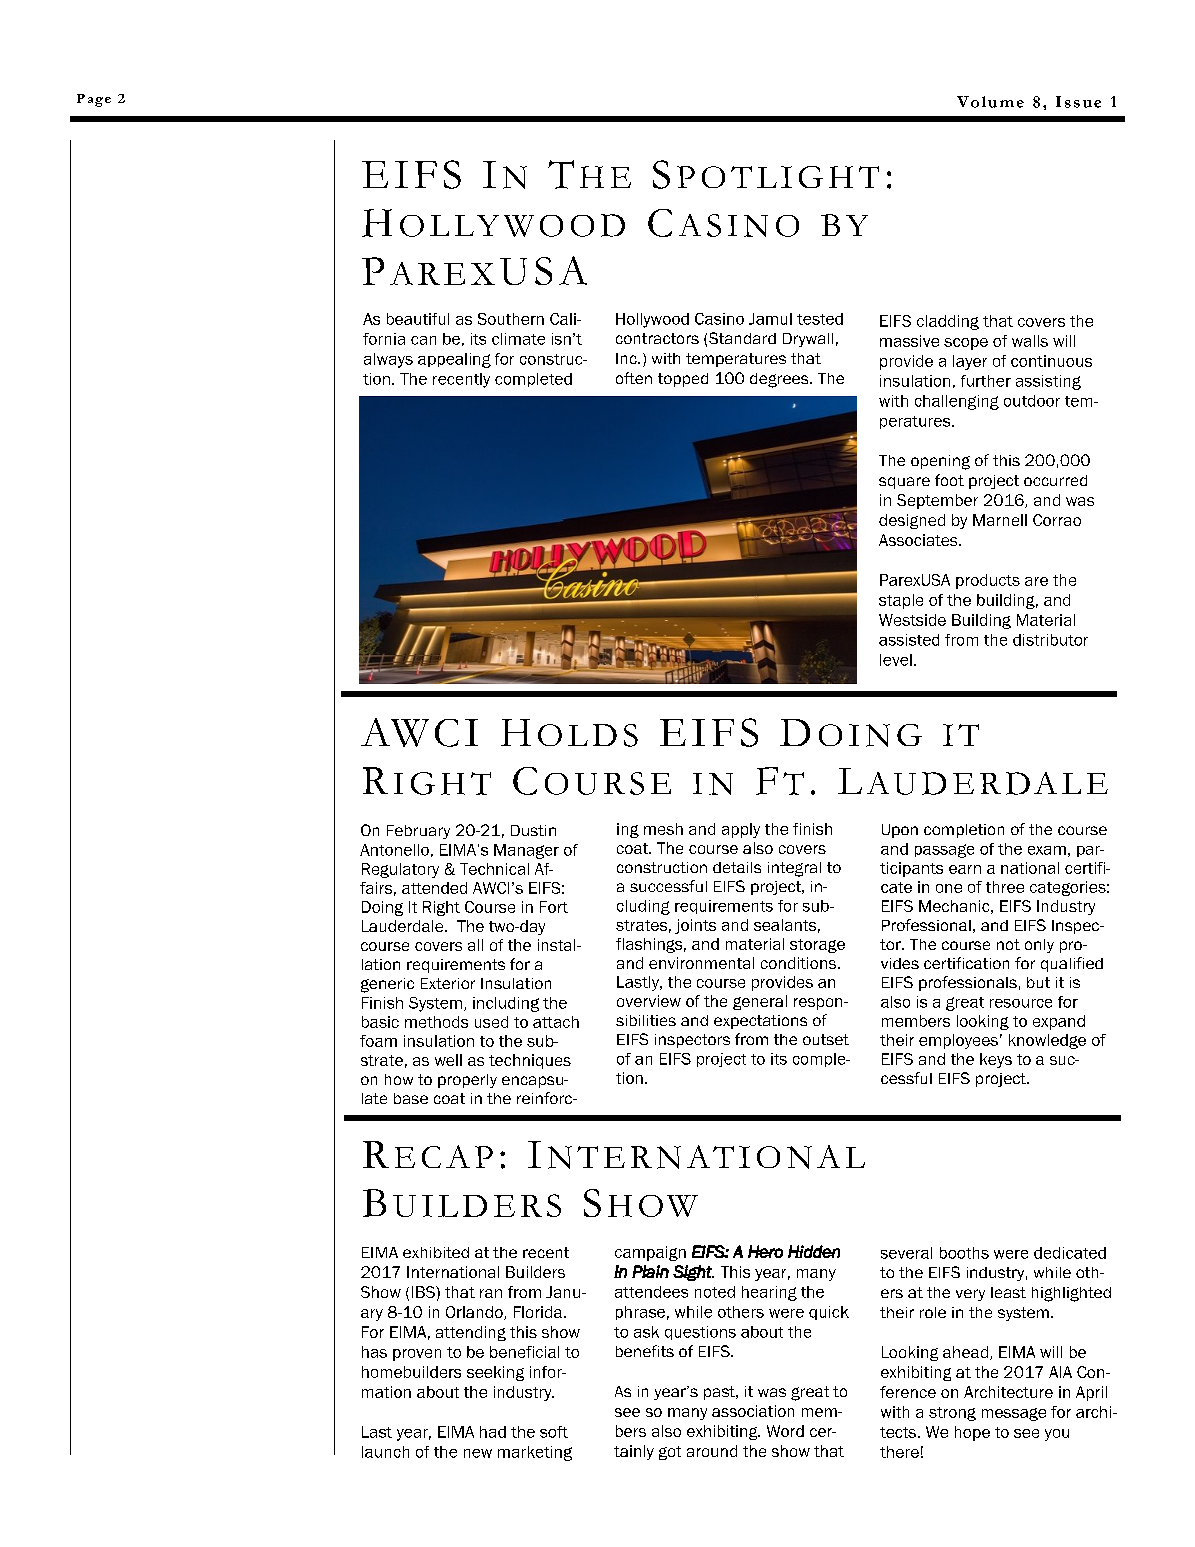 The height and width of the screenshot is (1547, 1195). Describe the element at coordinates (441, 908) in the screenshot. I see `Right` at that location.
